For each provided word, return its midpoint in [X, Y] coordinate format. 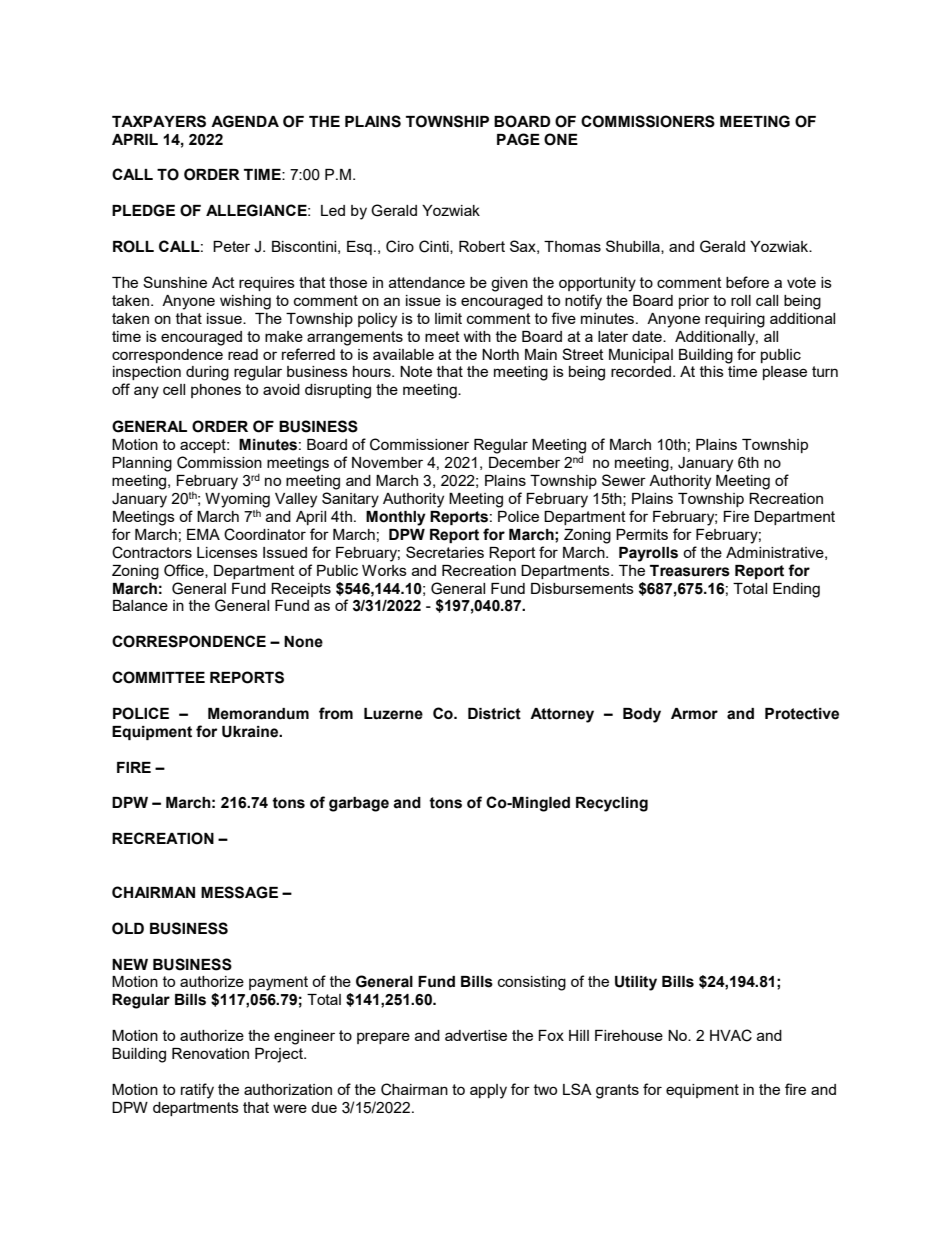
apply [488, 1091]
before [747, 282]
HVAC [731, 1035]
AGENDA [245, 121]
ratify [197, 1091]
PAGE [518, 139]
